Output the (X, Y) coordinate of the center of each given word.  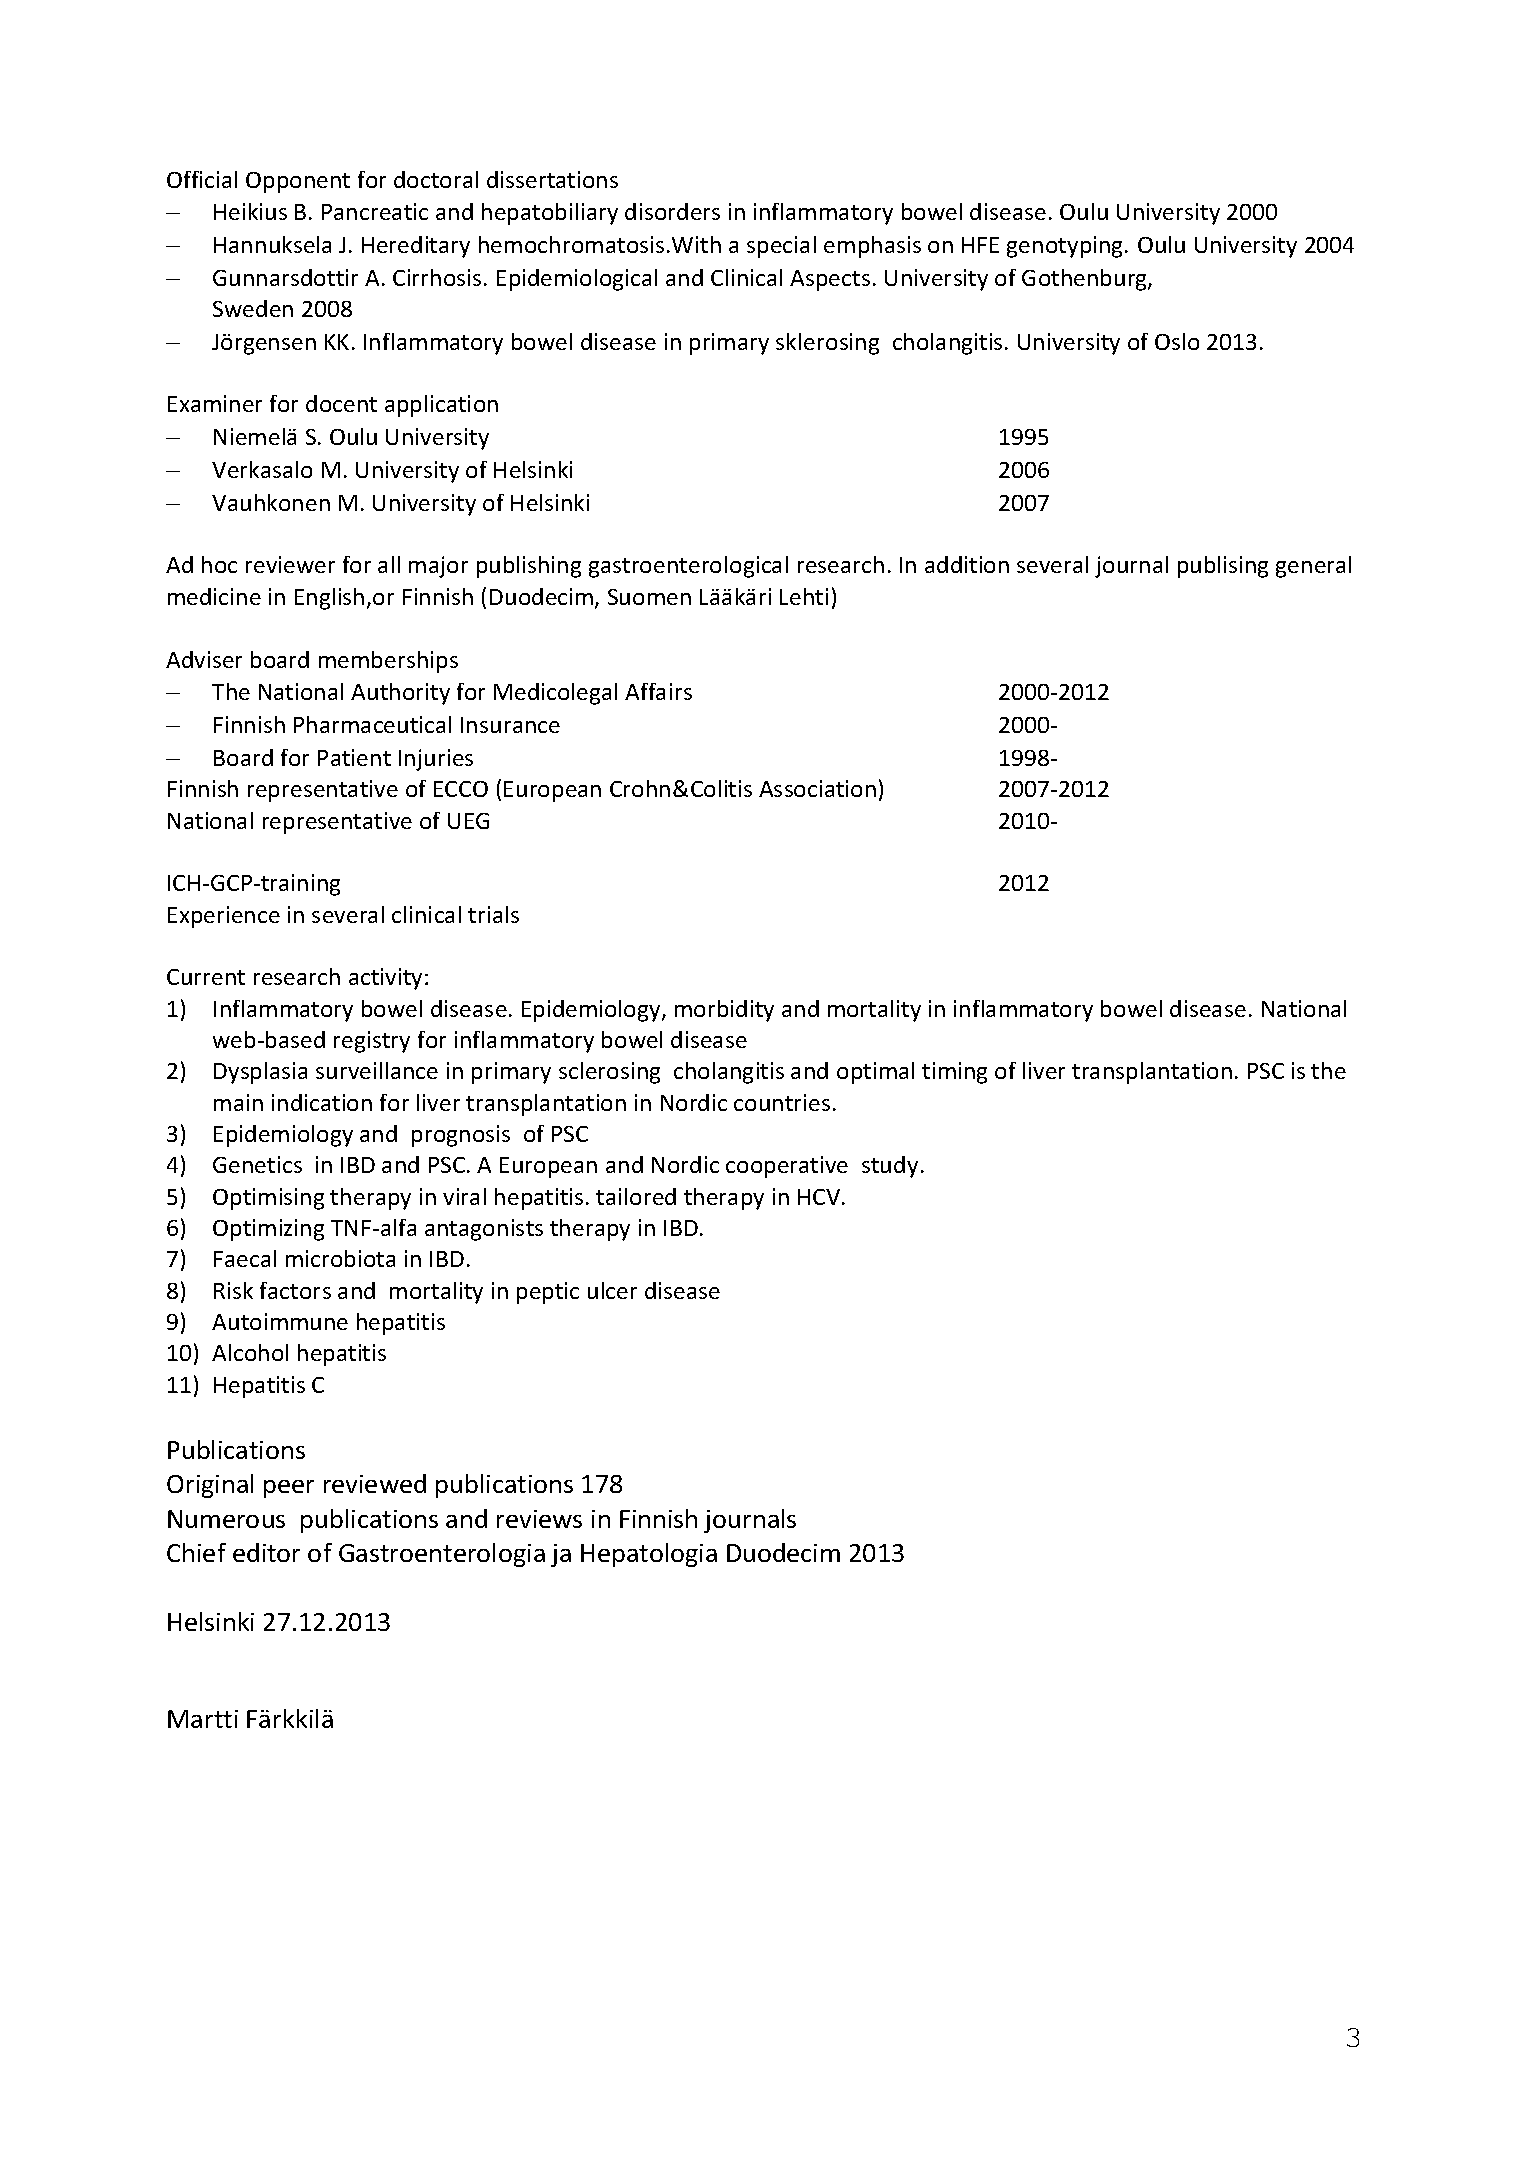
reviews (539, 1519)
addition (967, 564)
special (781, 247)
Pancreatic (375, 211)
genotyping (1066, 247)
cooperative (787, 1167)
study (890, 1167)
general (1313, 567)
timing (954, 1073)
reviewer (290, 564)
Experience (224, 917)
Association (817, 788)
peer (289, 1489)
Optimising (268, 1199)
